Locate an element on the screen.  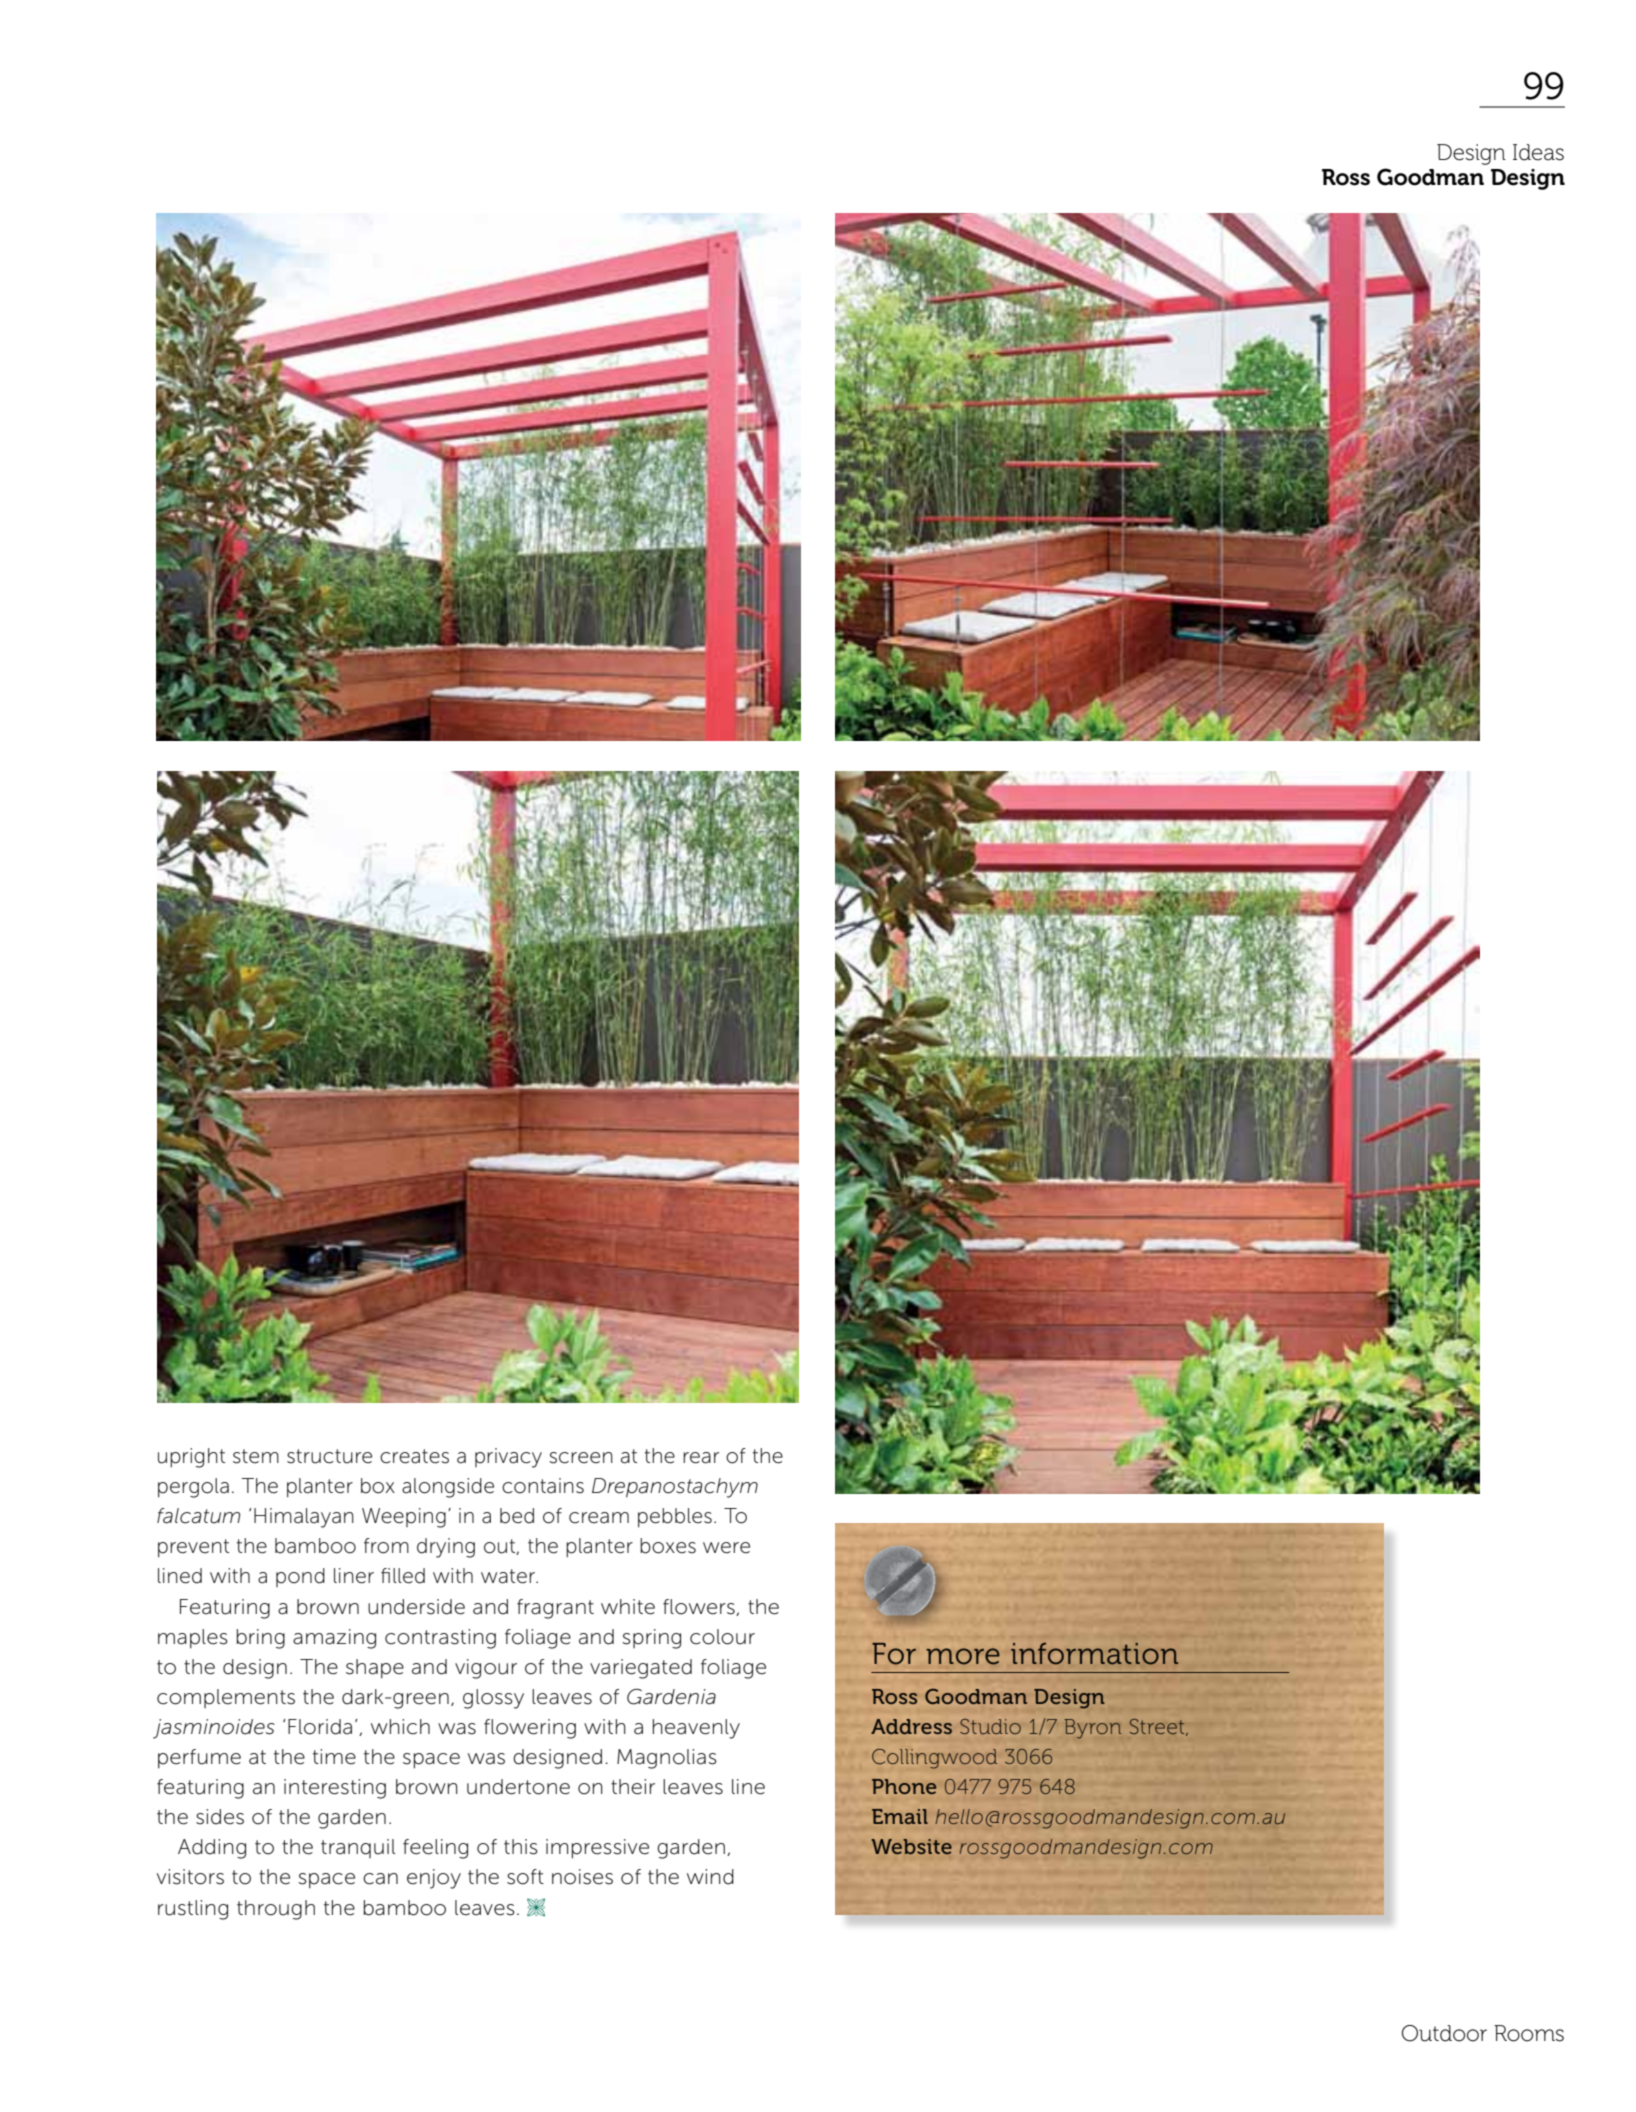
privacy is located at coordinates (508, 1458).
